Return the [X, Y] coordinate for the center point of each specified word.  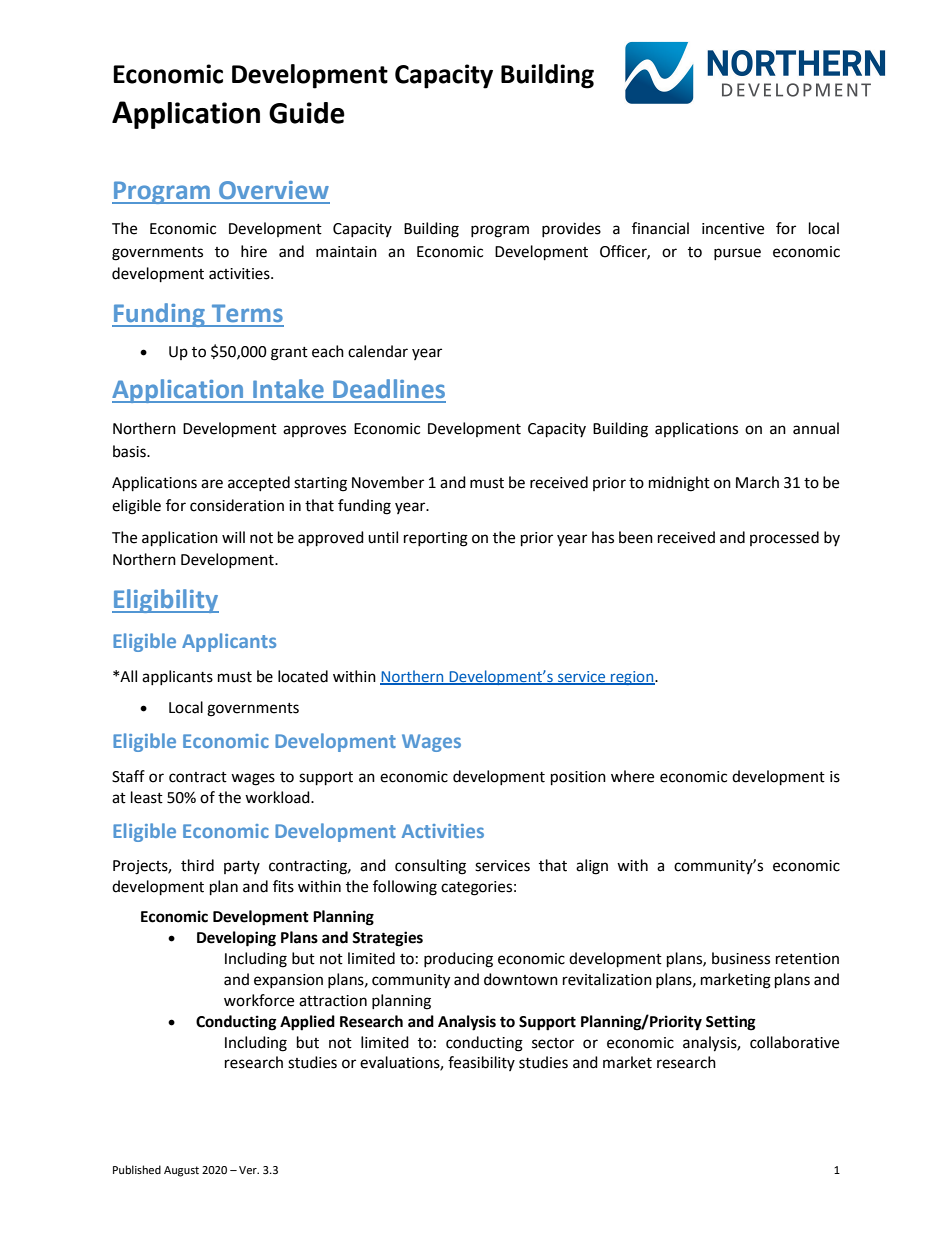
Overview [274, 190]
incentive [733, 229]
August [181, 1171]
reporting [436, 539]
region [632, 678]
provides [571, 229]
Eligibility [165, 601]
